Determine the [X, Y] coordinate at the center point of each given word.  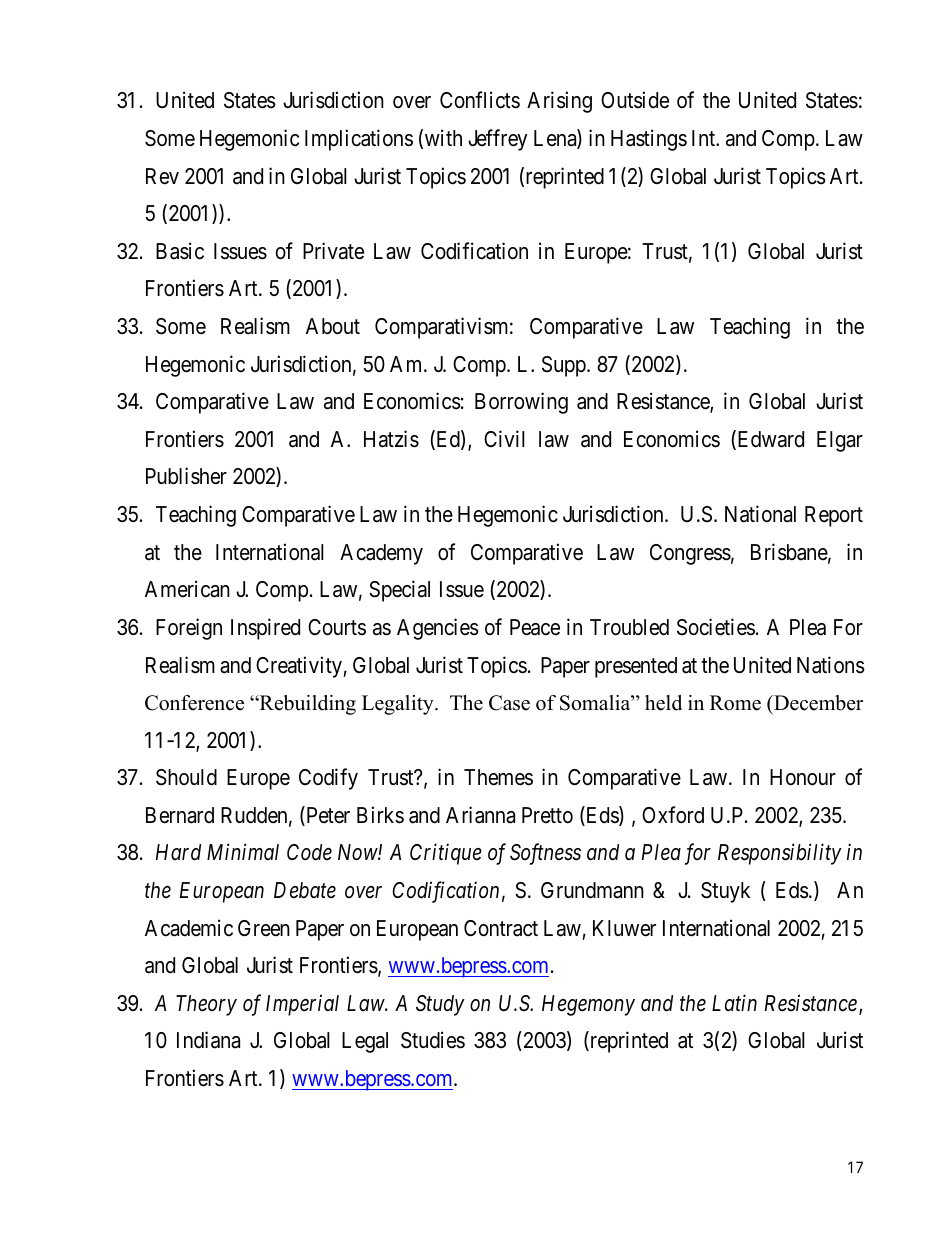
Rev [162, 176]
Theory [206, 1005]
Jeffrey [498, 140]
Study [440, 1005]
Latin [734, 1003]
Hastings [649, 140]
